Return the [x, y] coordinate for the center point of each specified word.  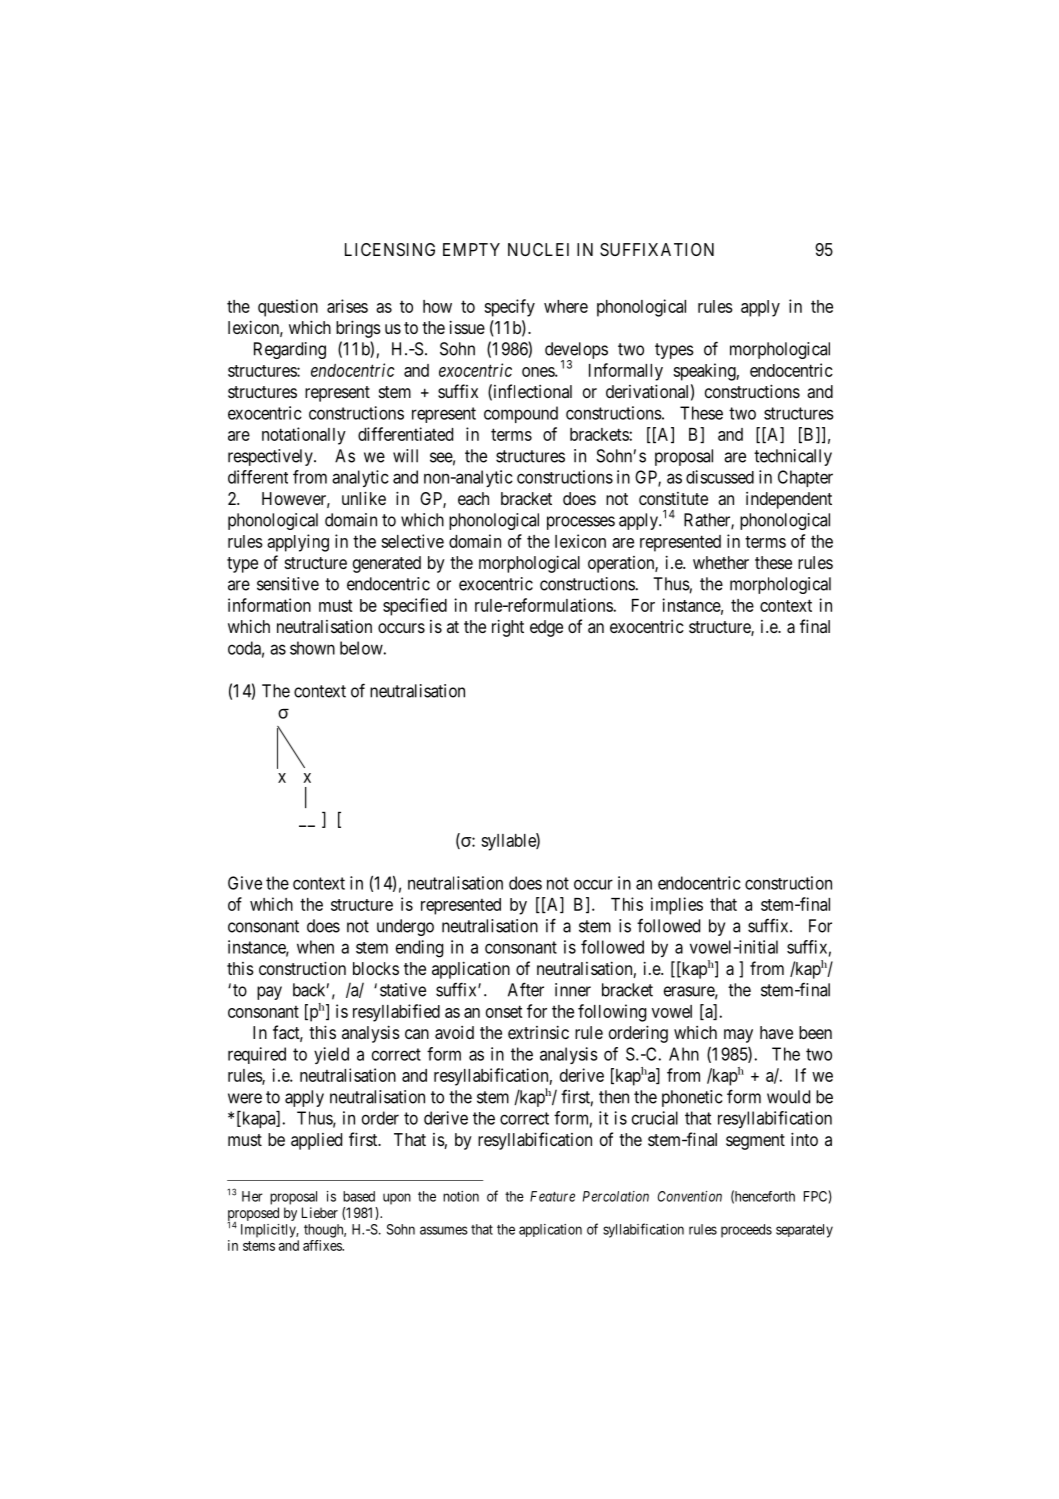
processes [581, 523]
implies [677, 906]
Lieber [320, 1212]
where [566, 306]
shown [312, 648]
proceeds [746, 1231]
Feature [552, 1196]
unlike [364, 498]
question [288, 308]
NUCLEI [538, 249]
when [315, 947]
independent [789, 500]
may [738, 1036]
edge [546, 628]
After [526, 989]
